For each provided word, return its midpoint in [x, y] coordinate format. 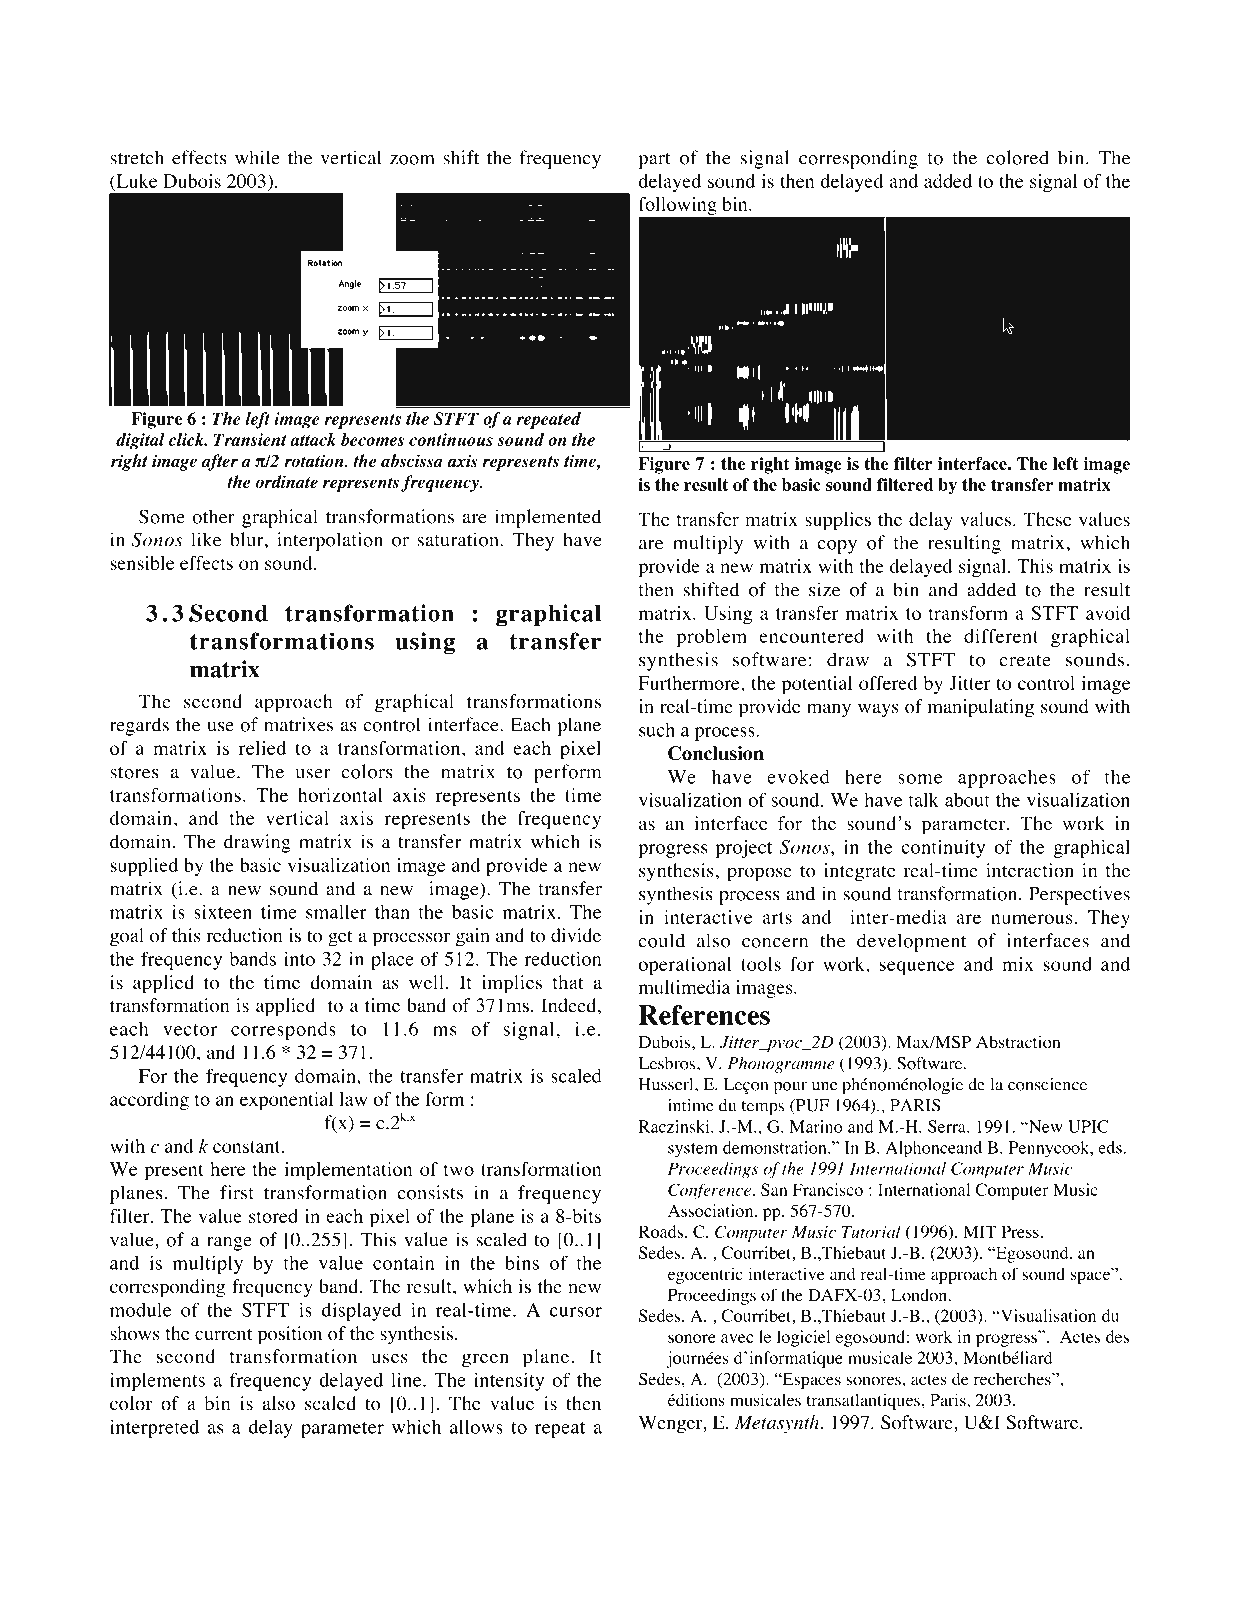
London [920, 1295]
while [257, 157]
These [1047, 519]
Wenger [671, 1424]
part [654, 161]
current [223, 1334]
